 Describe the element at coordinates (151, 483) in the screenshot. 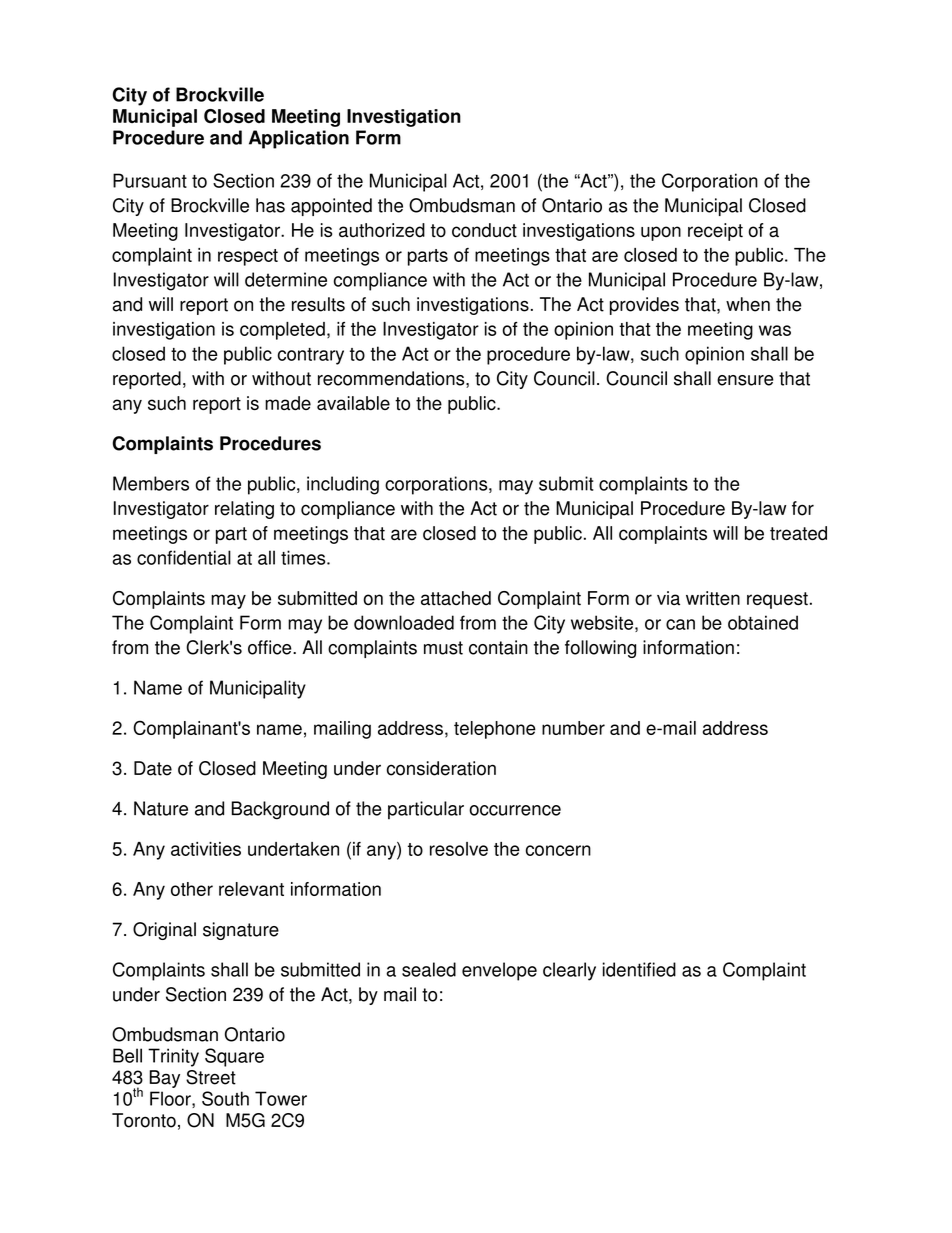

I see `Members` at that location.
